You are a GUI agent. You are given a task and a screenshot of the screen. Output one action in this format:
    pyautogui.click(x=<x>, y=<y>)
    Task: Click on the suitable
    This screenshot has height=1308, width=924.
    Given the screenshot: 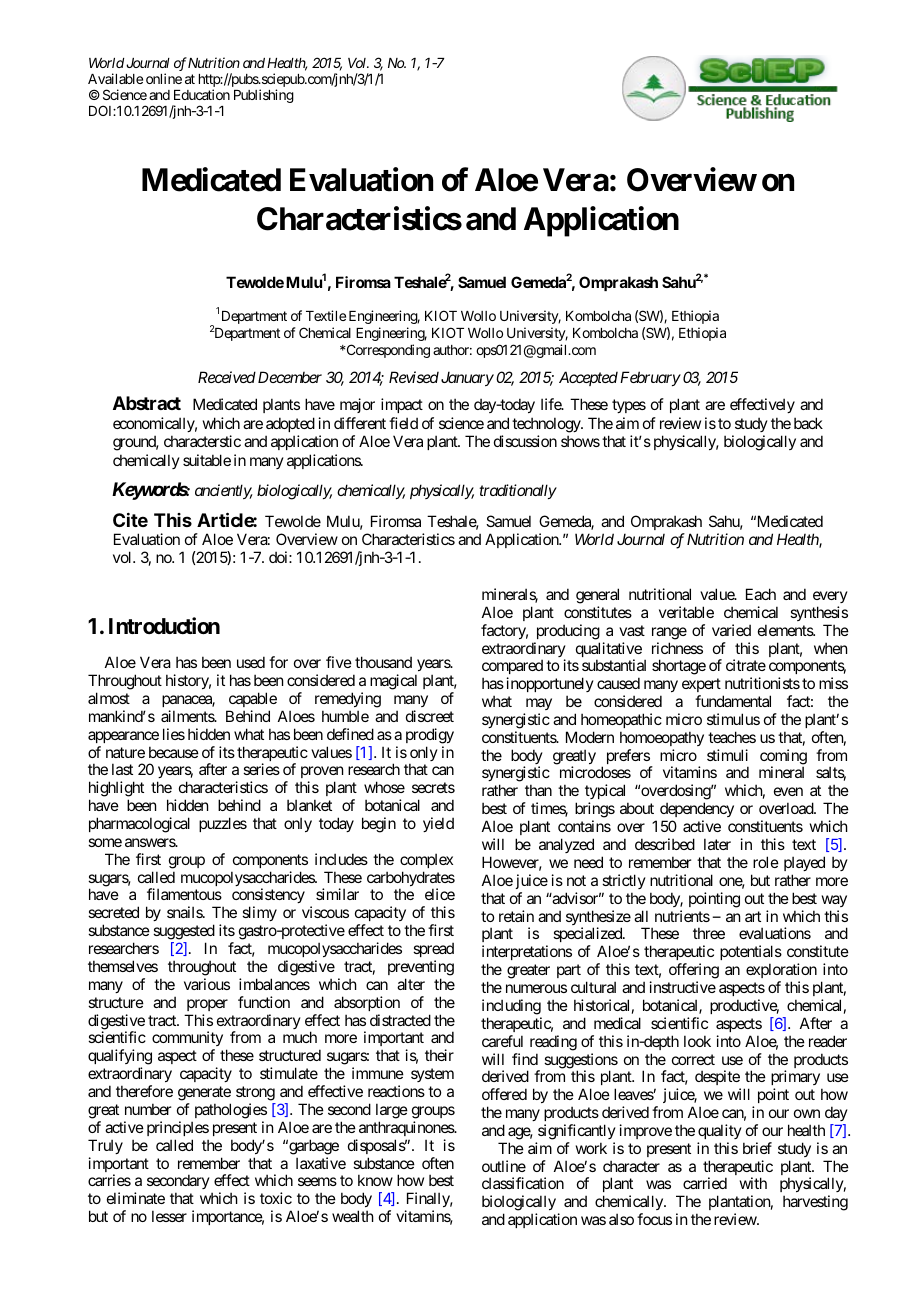 What is the action you would take?
    pyautogui.click(x=207, y=460)
